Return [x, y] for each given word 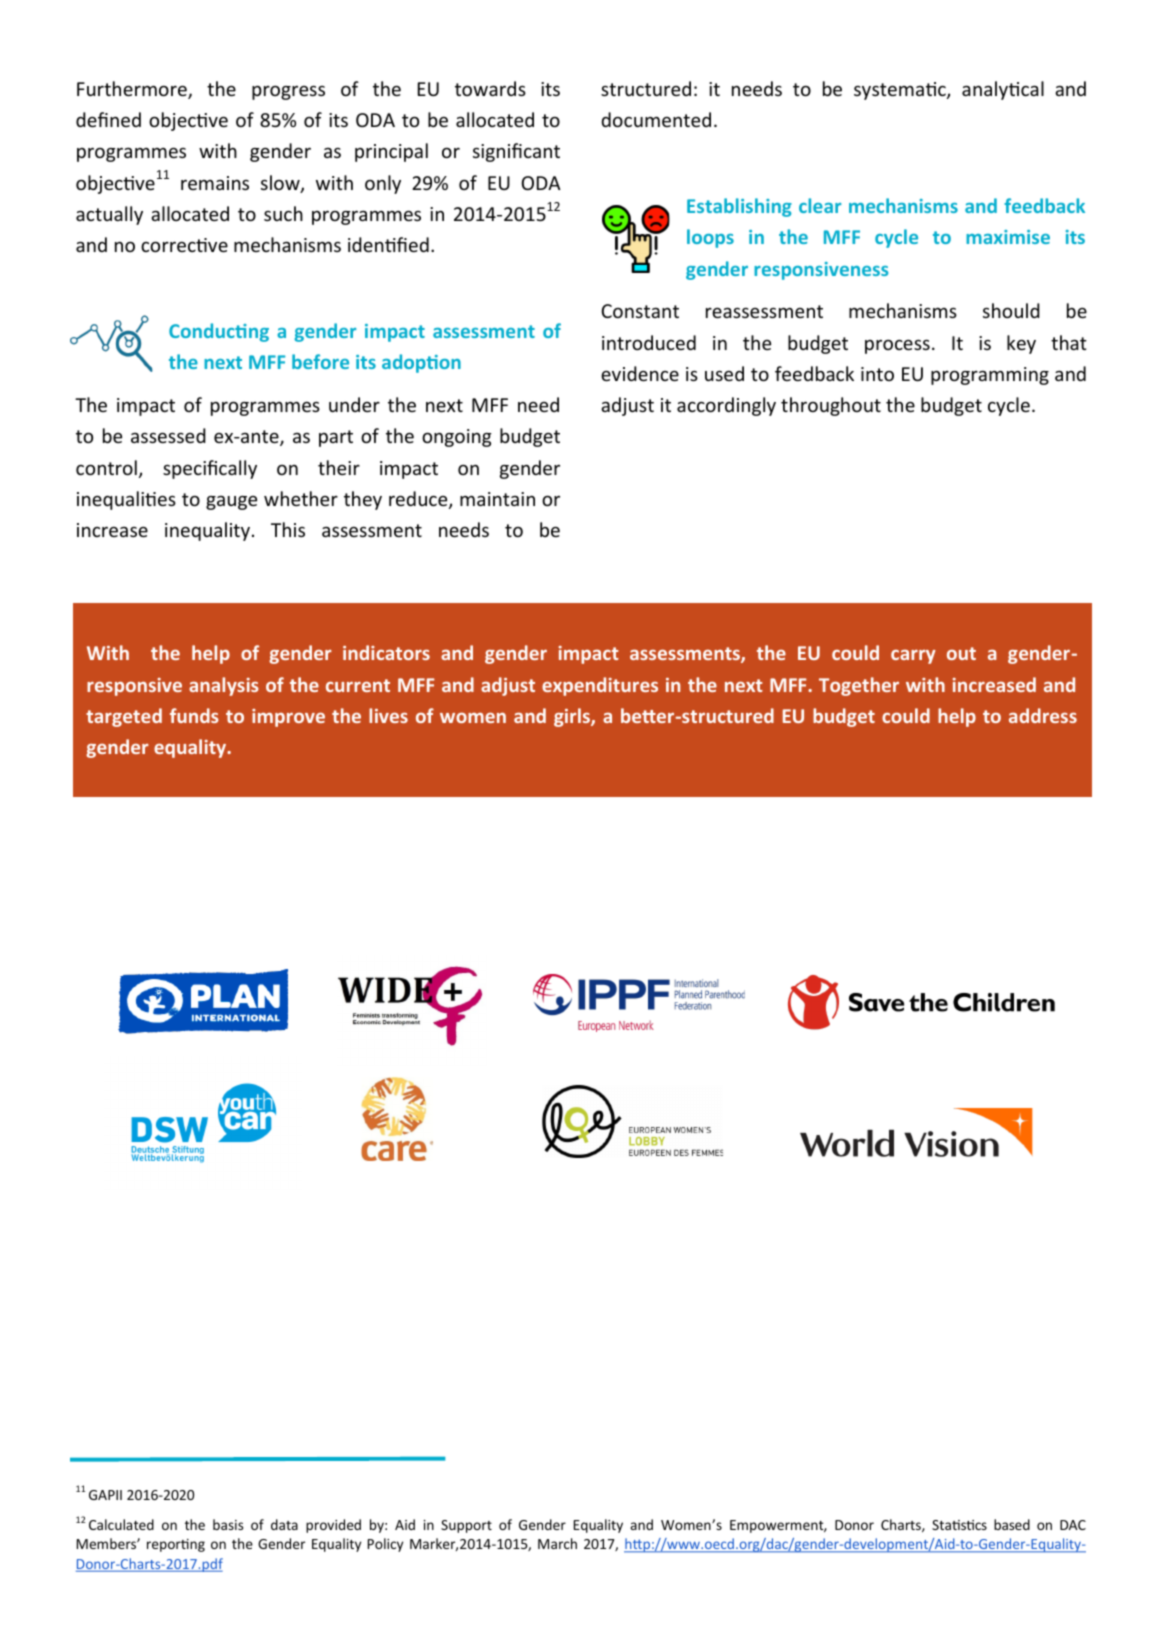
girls [573, 717]
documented [656, 119]
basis [228, 1524]
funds [194, 715]
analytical [1003, 90]
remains [215, 183]
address [1043, 715]
